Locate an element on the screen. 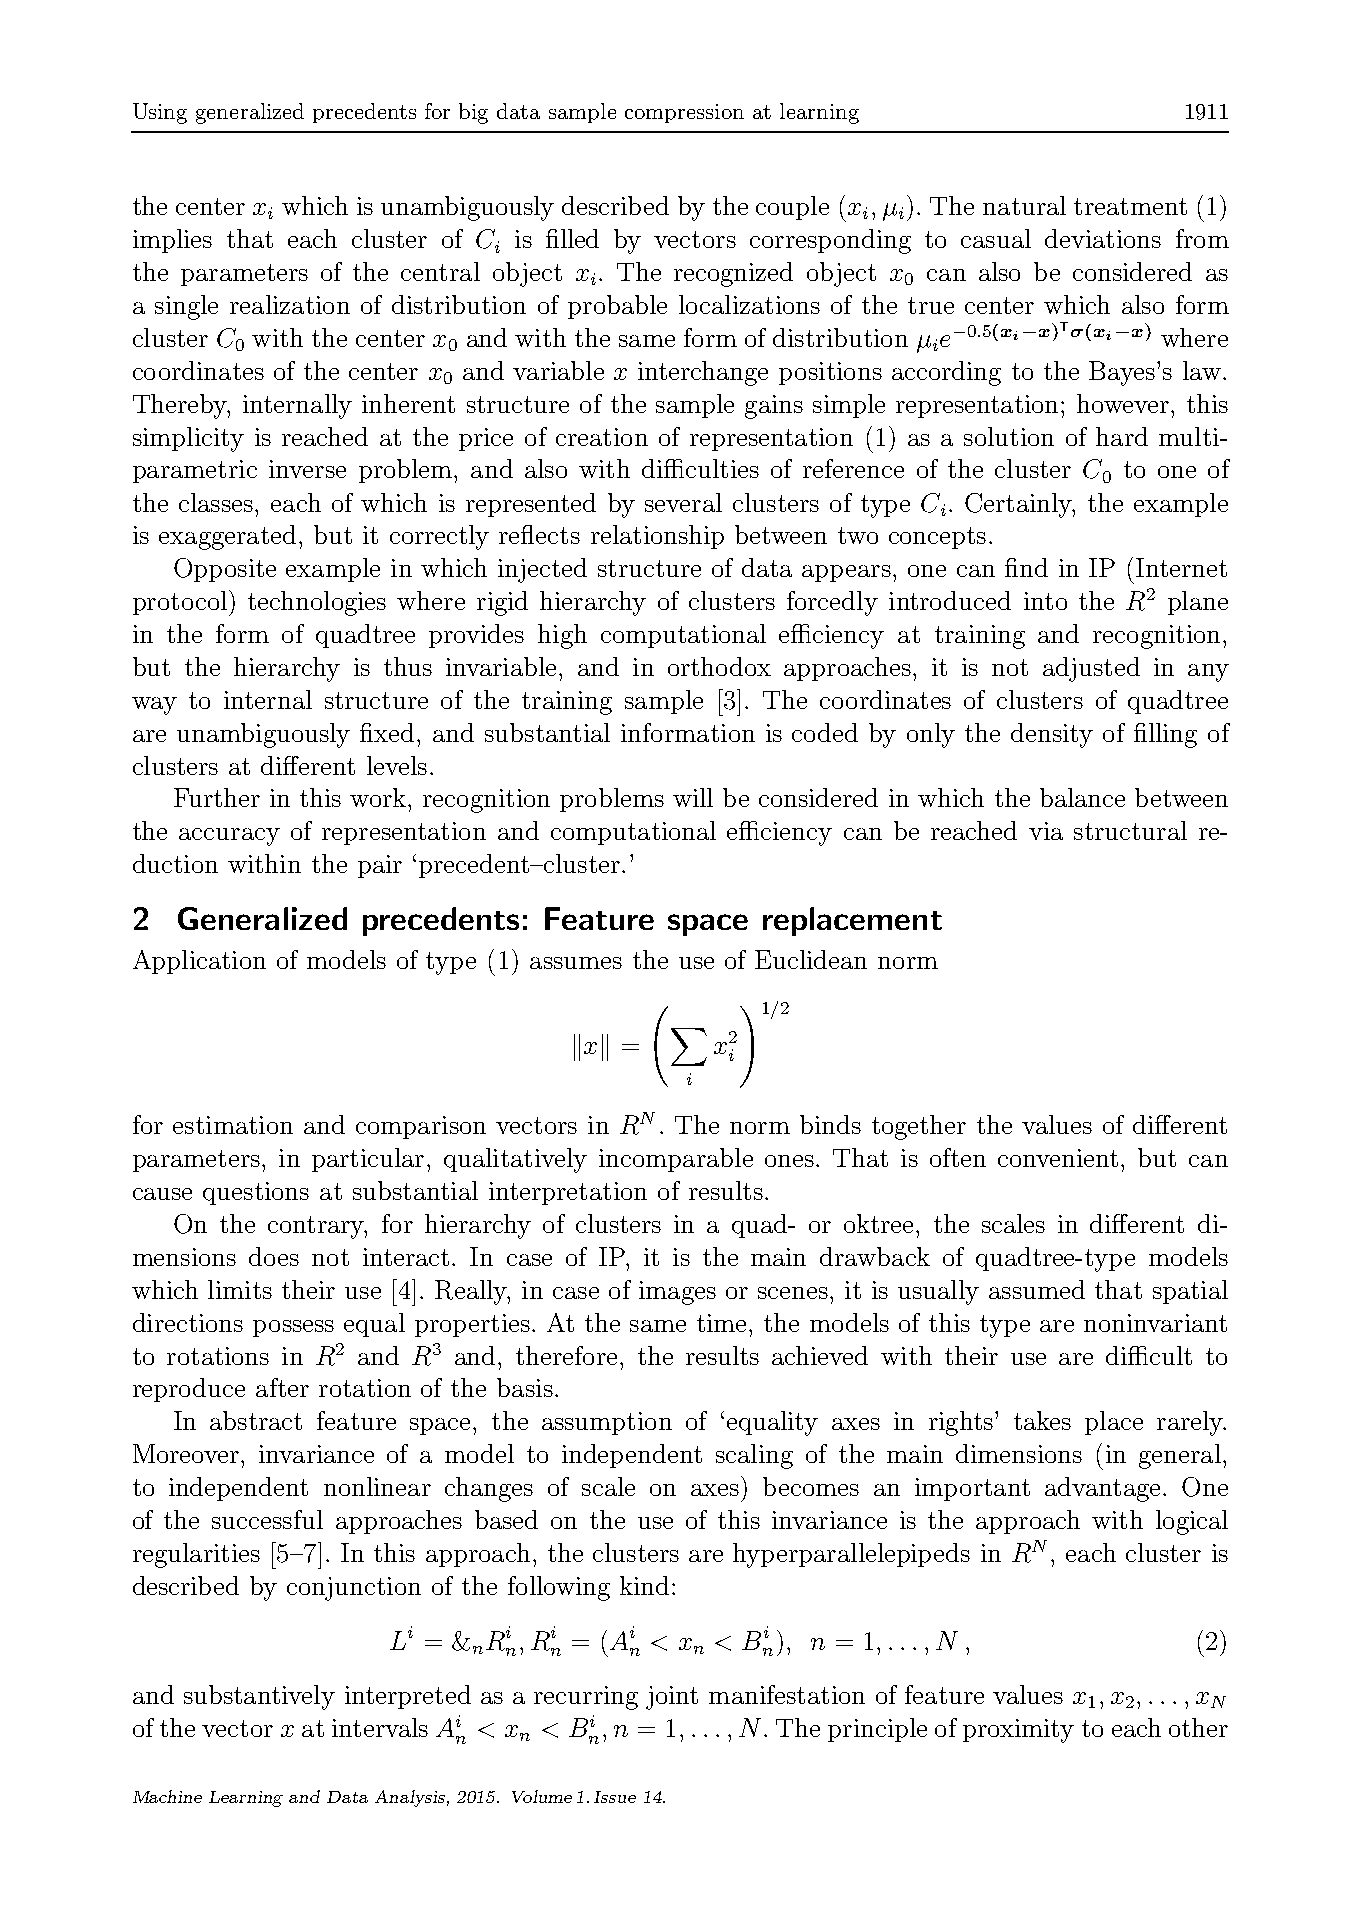 The height and width of the screenshot is (1916, 1354). questions is located at coordinates (256, 1193).
